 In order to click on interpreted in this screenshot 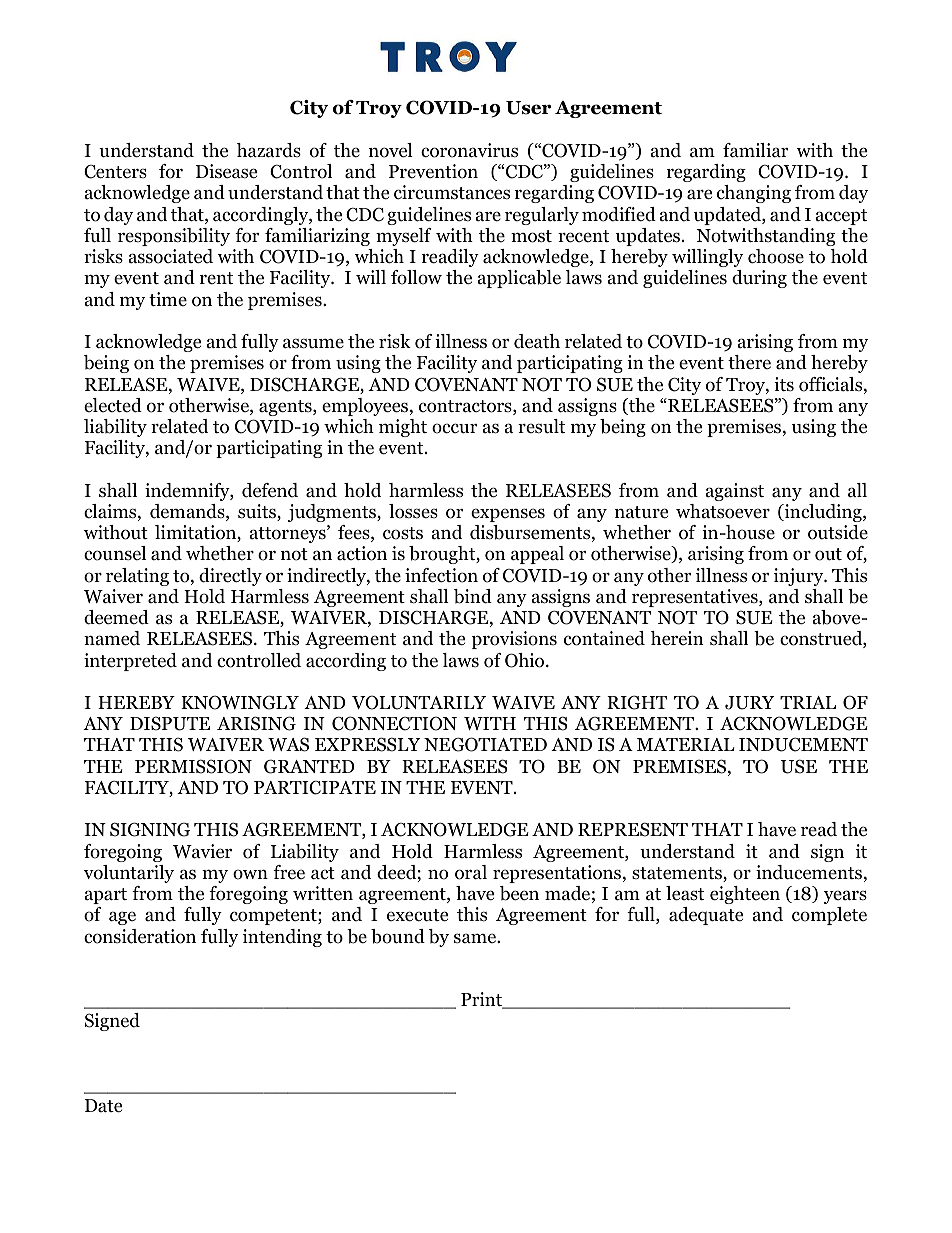, I will do `click(130, 662)`.
